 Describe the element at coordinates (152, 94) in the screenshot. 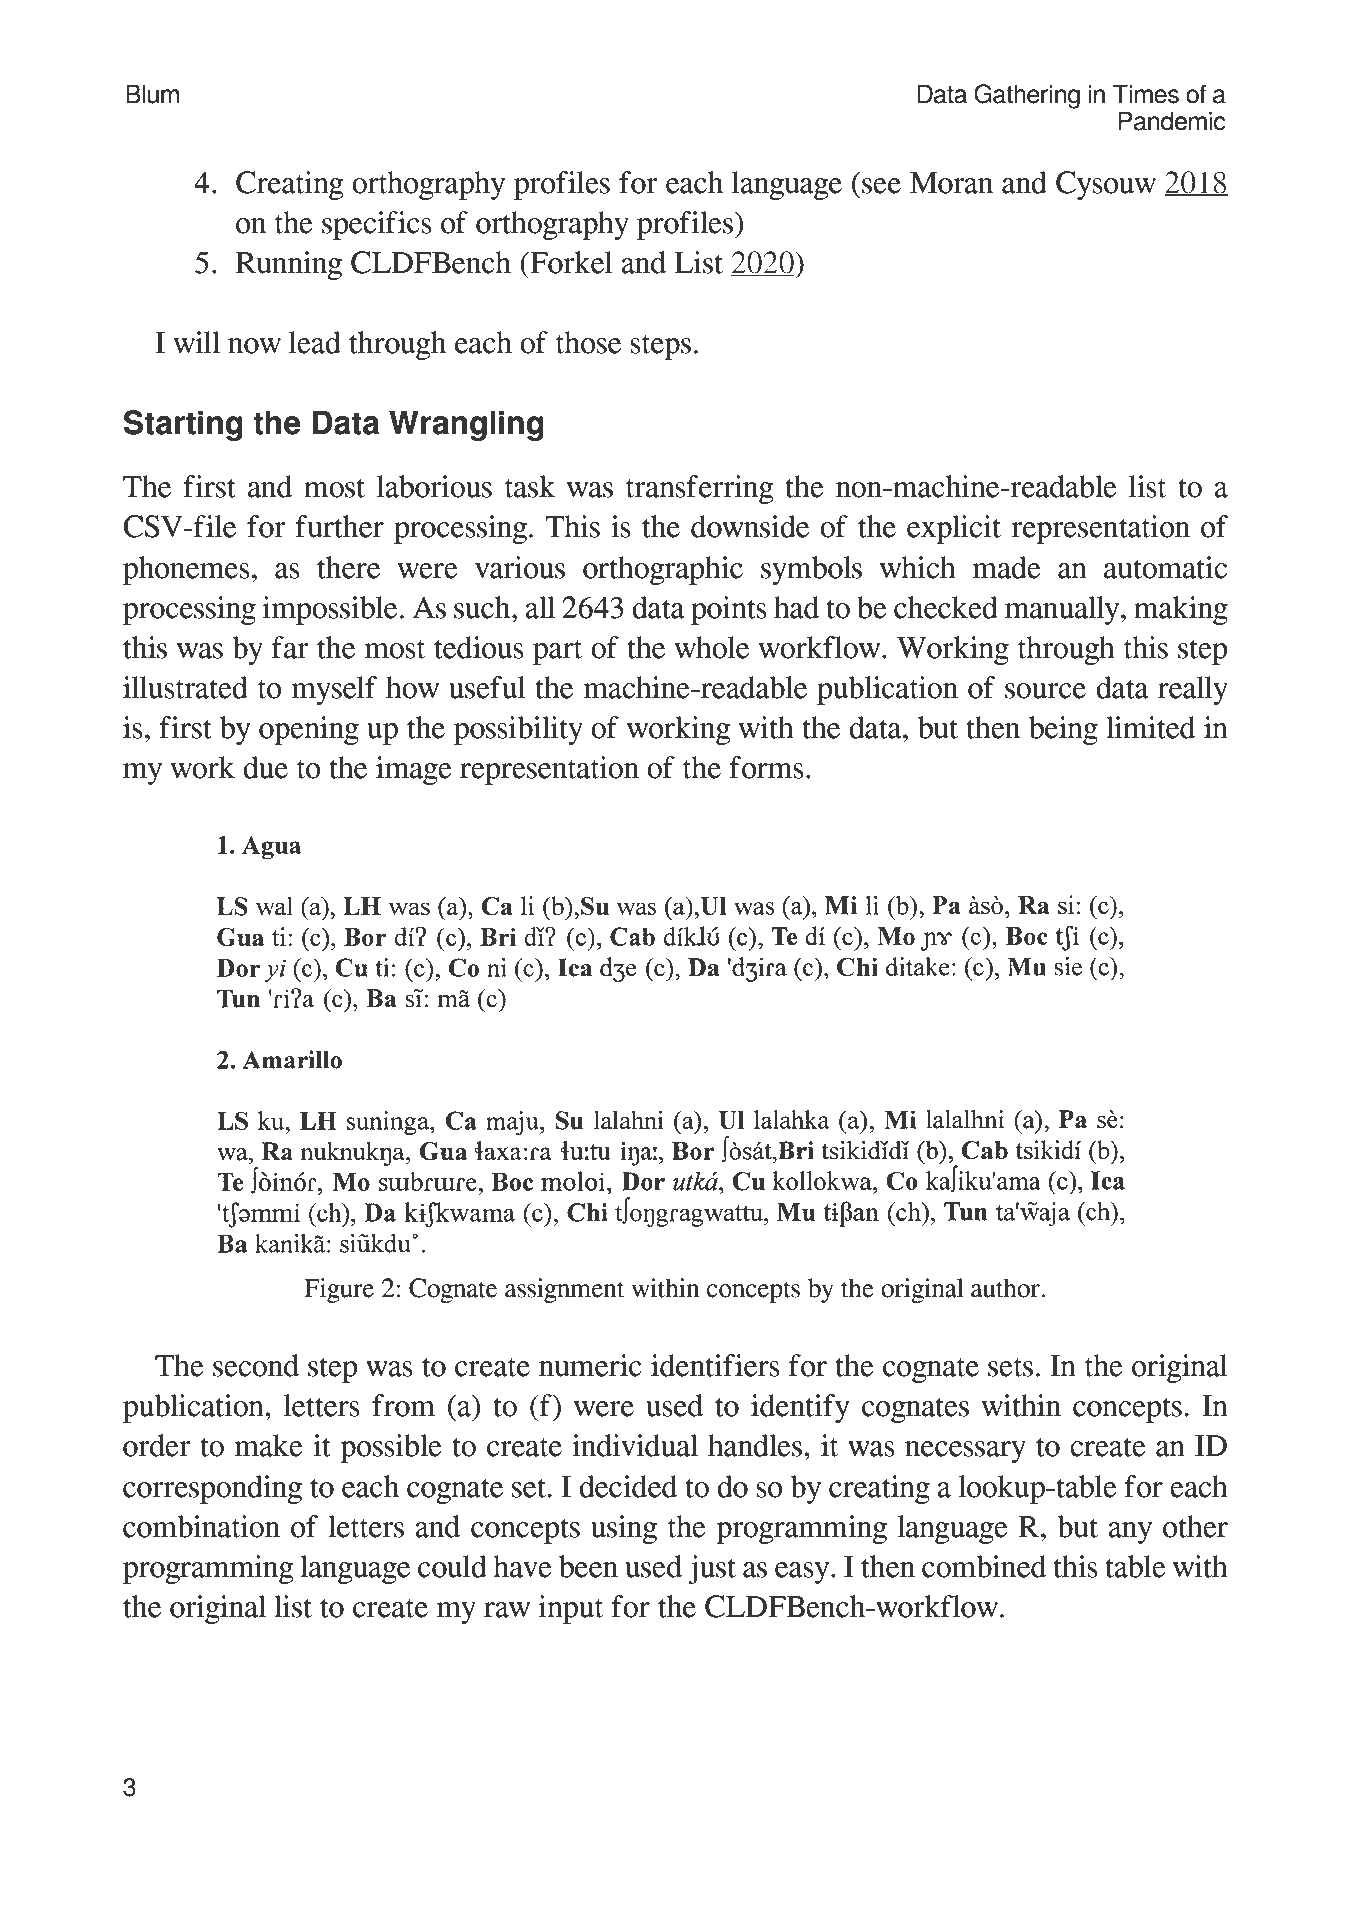

I see `Blum` at that location.
